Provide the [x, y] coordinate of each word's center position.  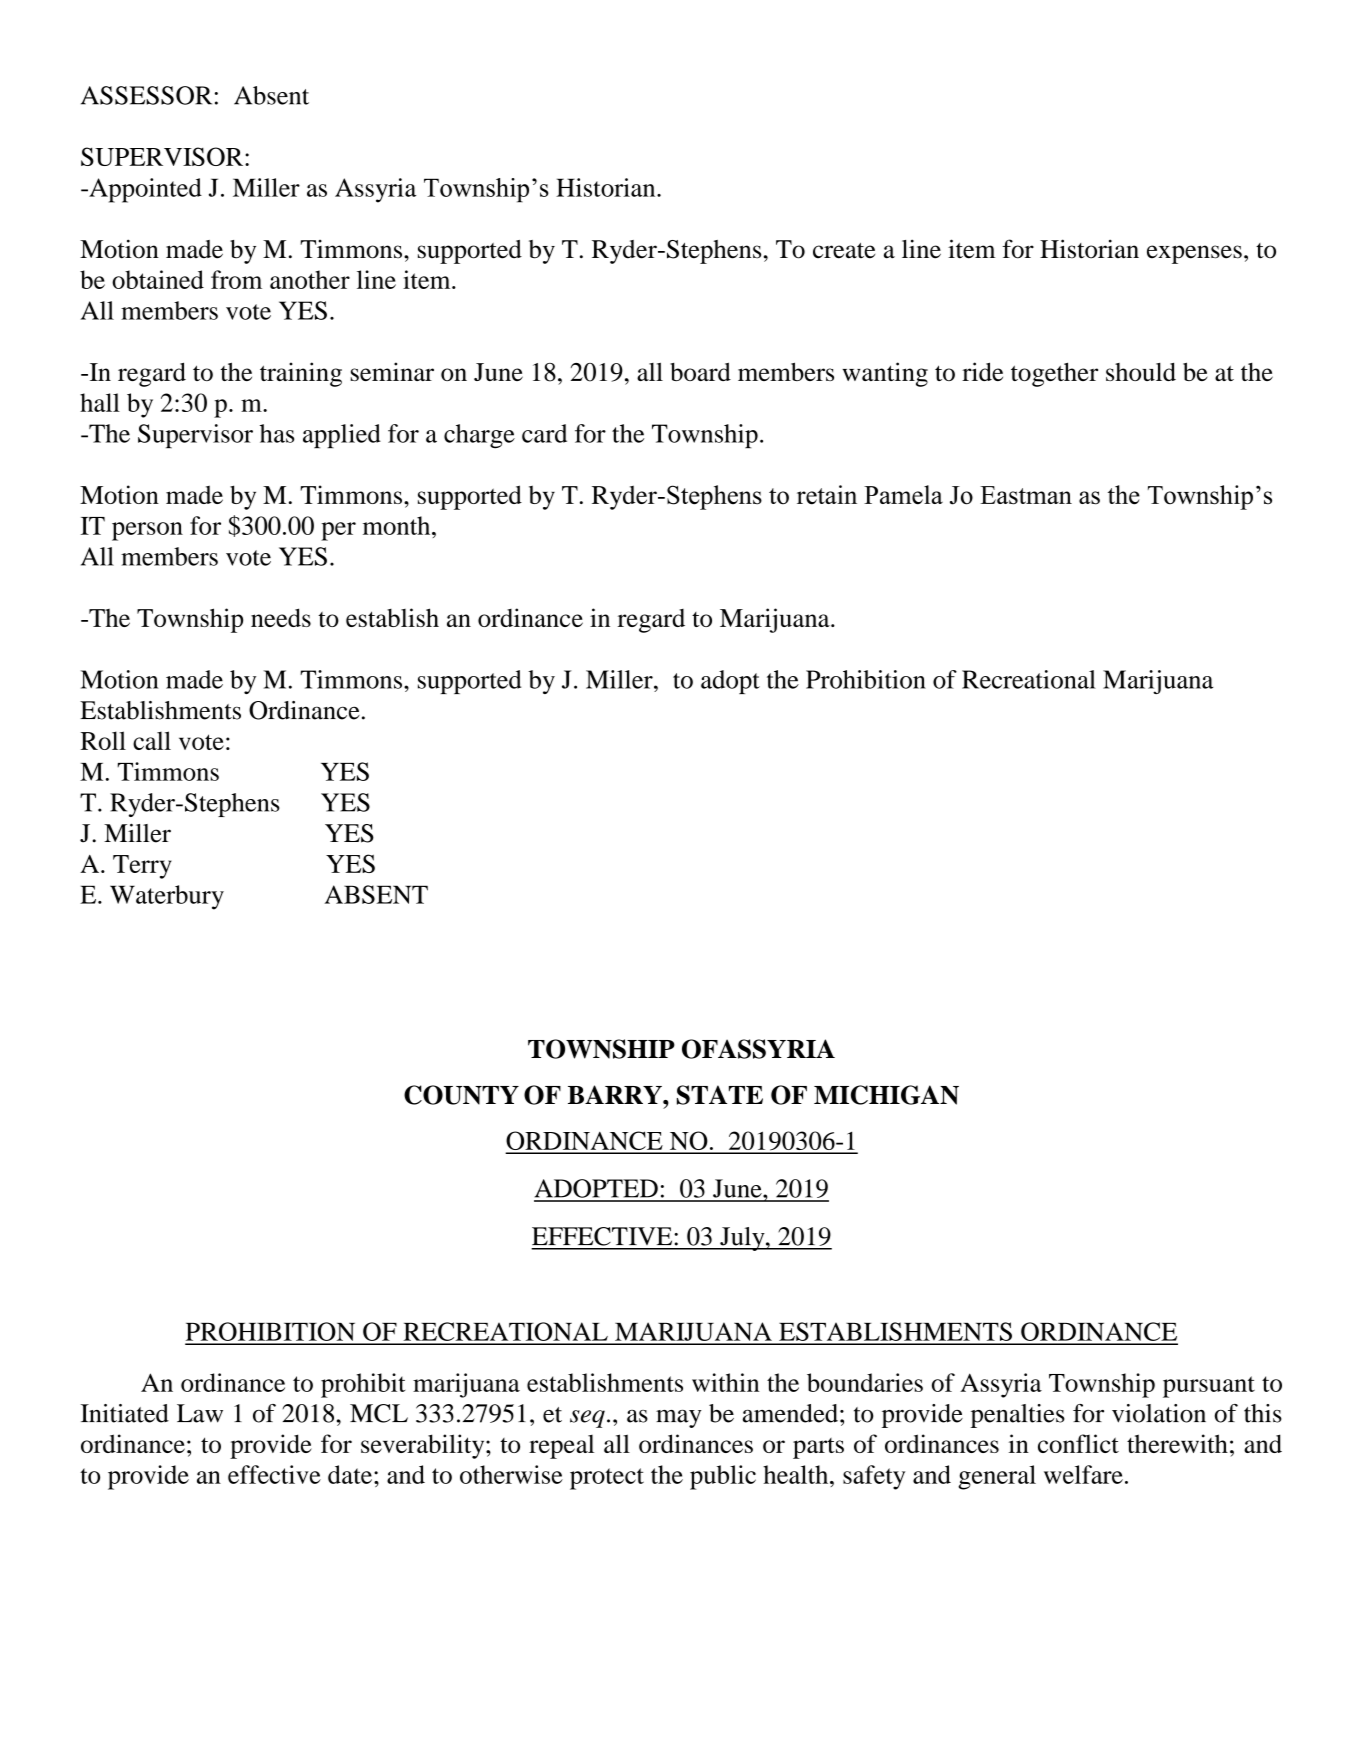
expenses [1194, 254]
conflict [1078, 1443]
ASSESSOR [146, 95]
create [844, 251]
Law [200, 1413]
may [679, 1419]
